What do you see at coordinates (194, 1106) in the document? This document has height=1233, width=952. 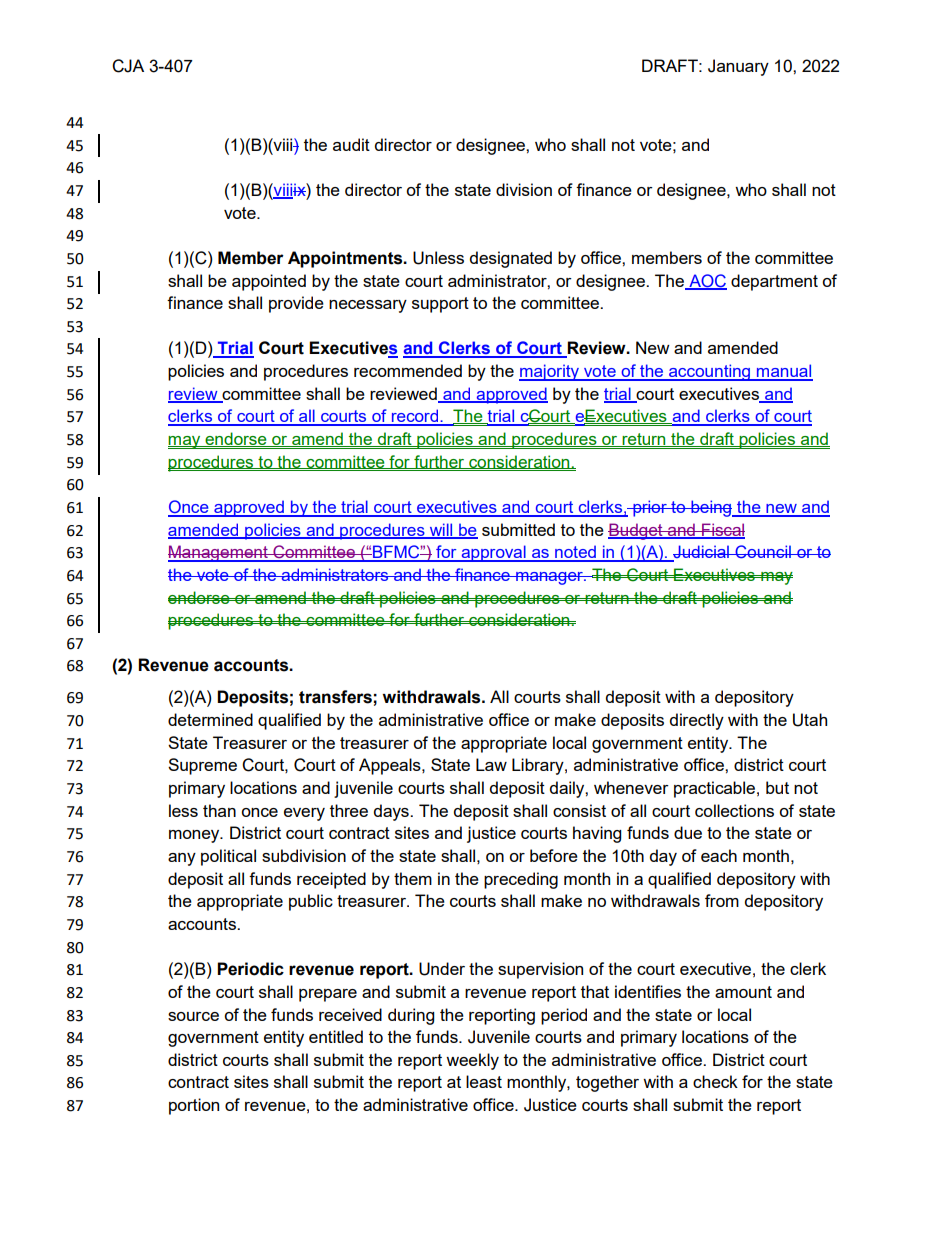 I see `portion` at bounding box center [194, 1106].
